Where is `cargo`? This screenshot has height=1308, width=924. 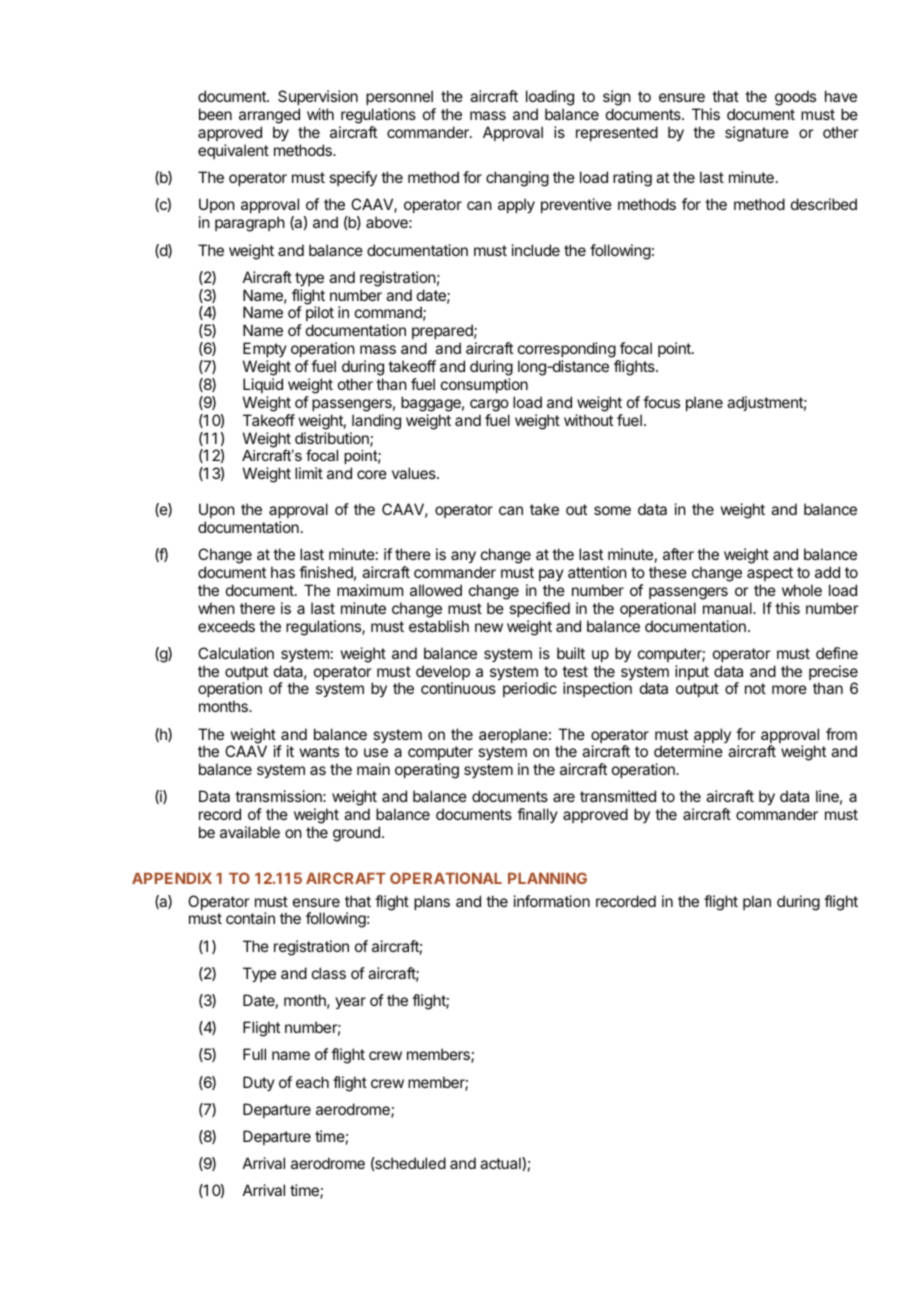 cargo is located at coordinates (489, 405).
